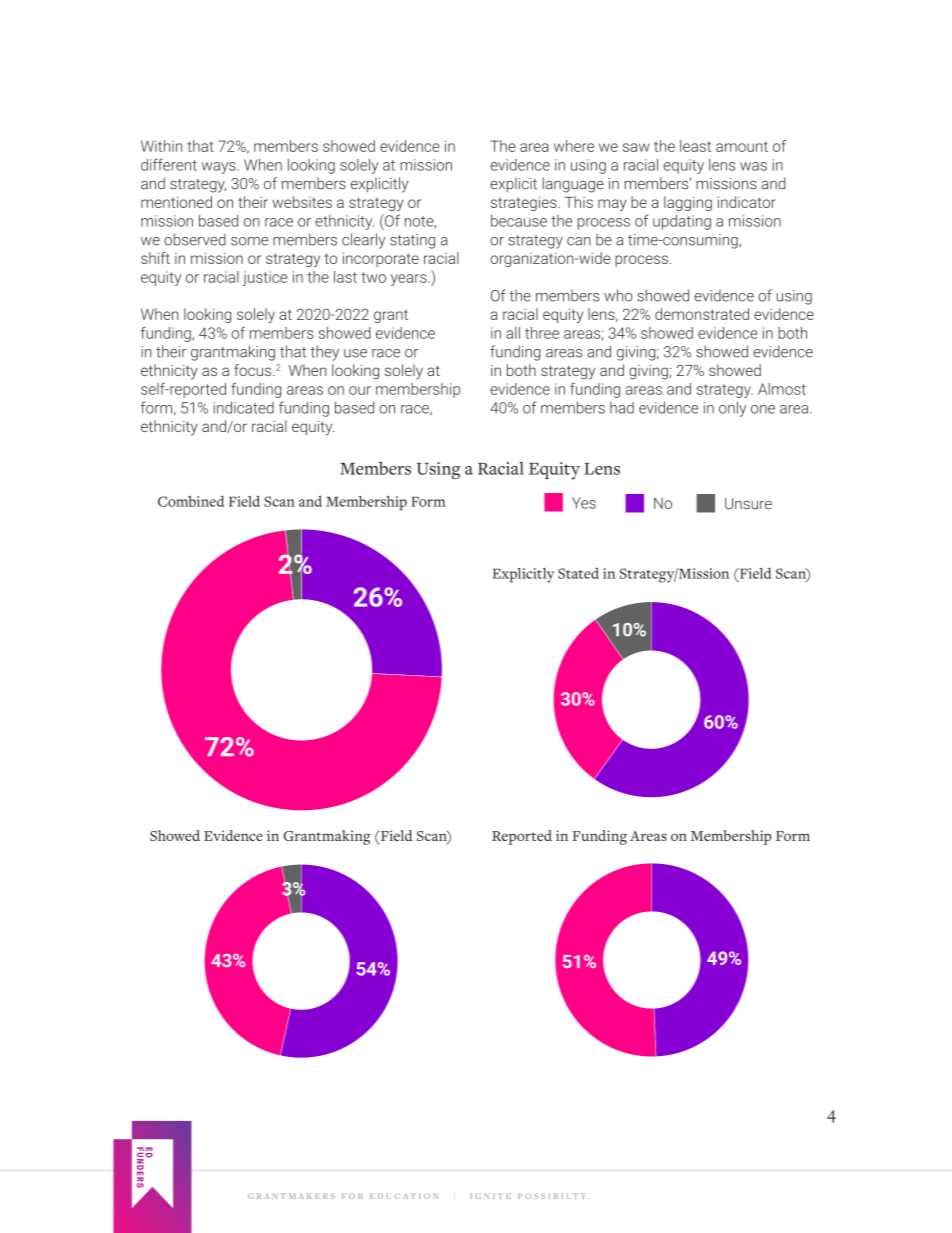 The image size is (952, 1233). I want to click on indicated, so click(244, 407).
